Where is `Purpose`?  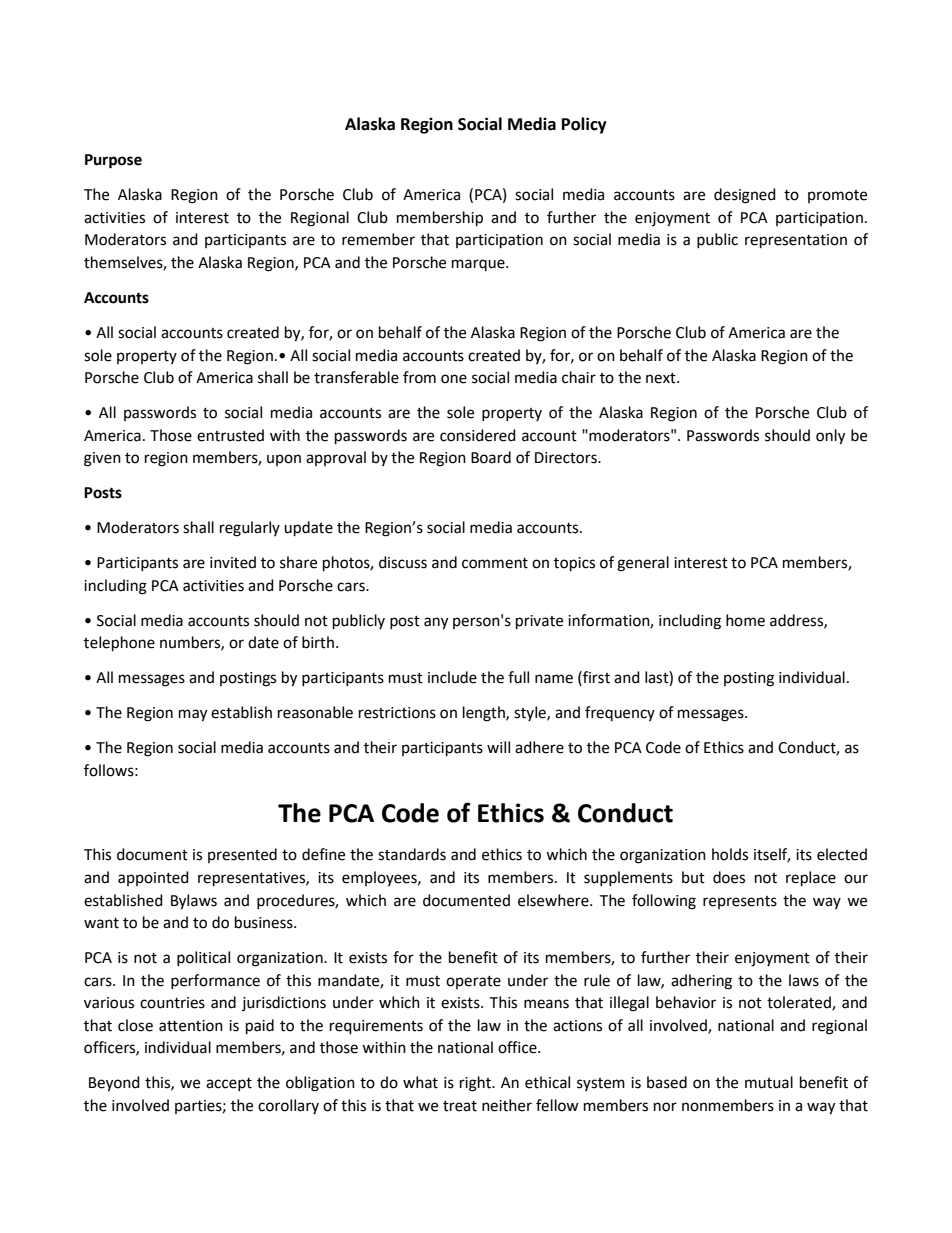 Purpose is located at coordinates (113, 161).
